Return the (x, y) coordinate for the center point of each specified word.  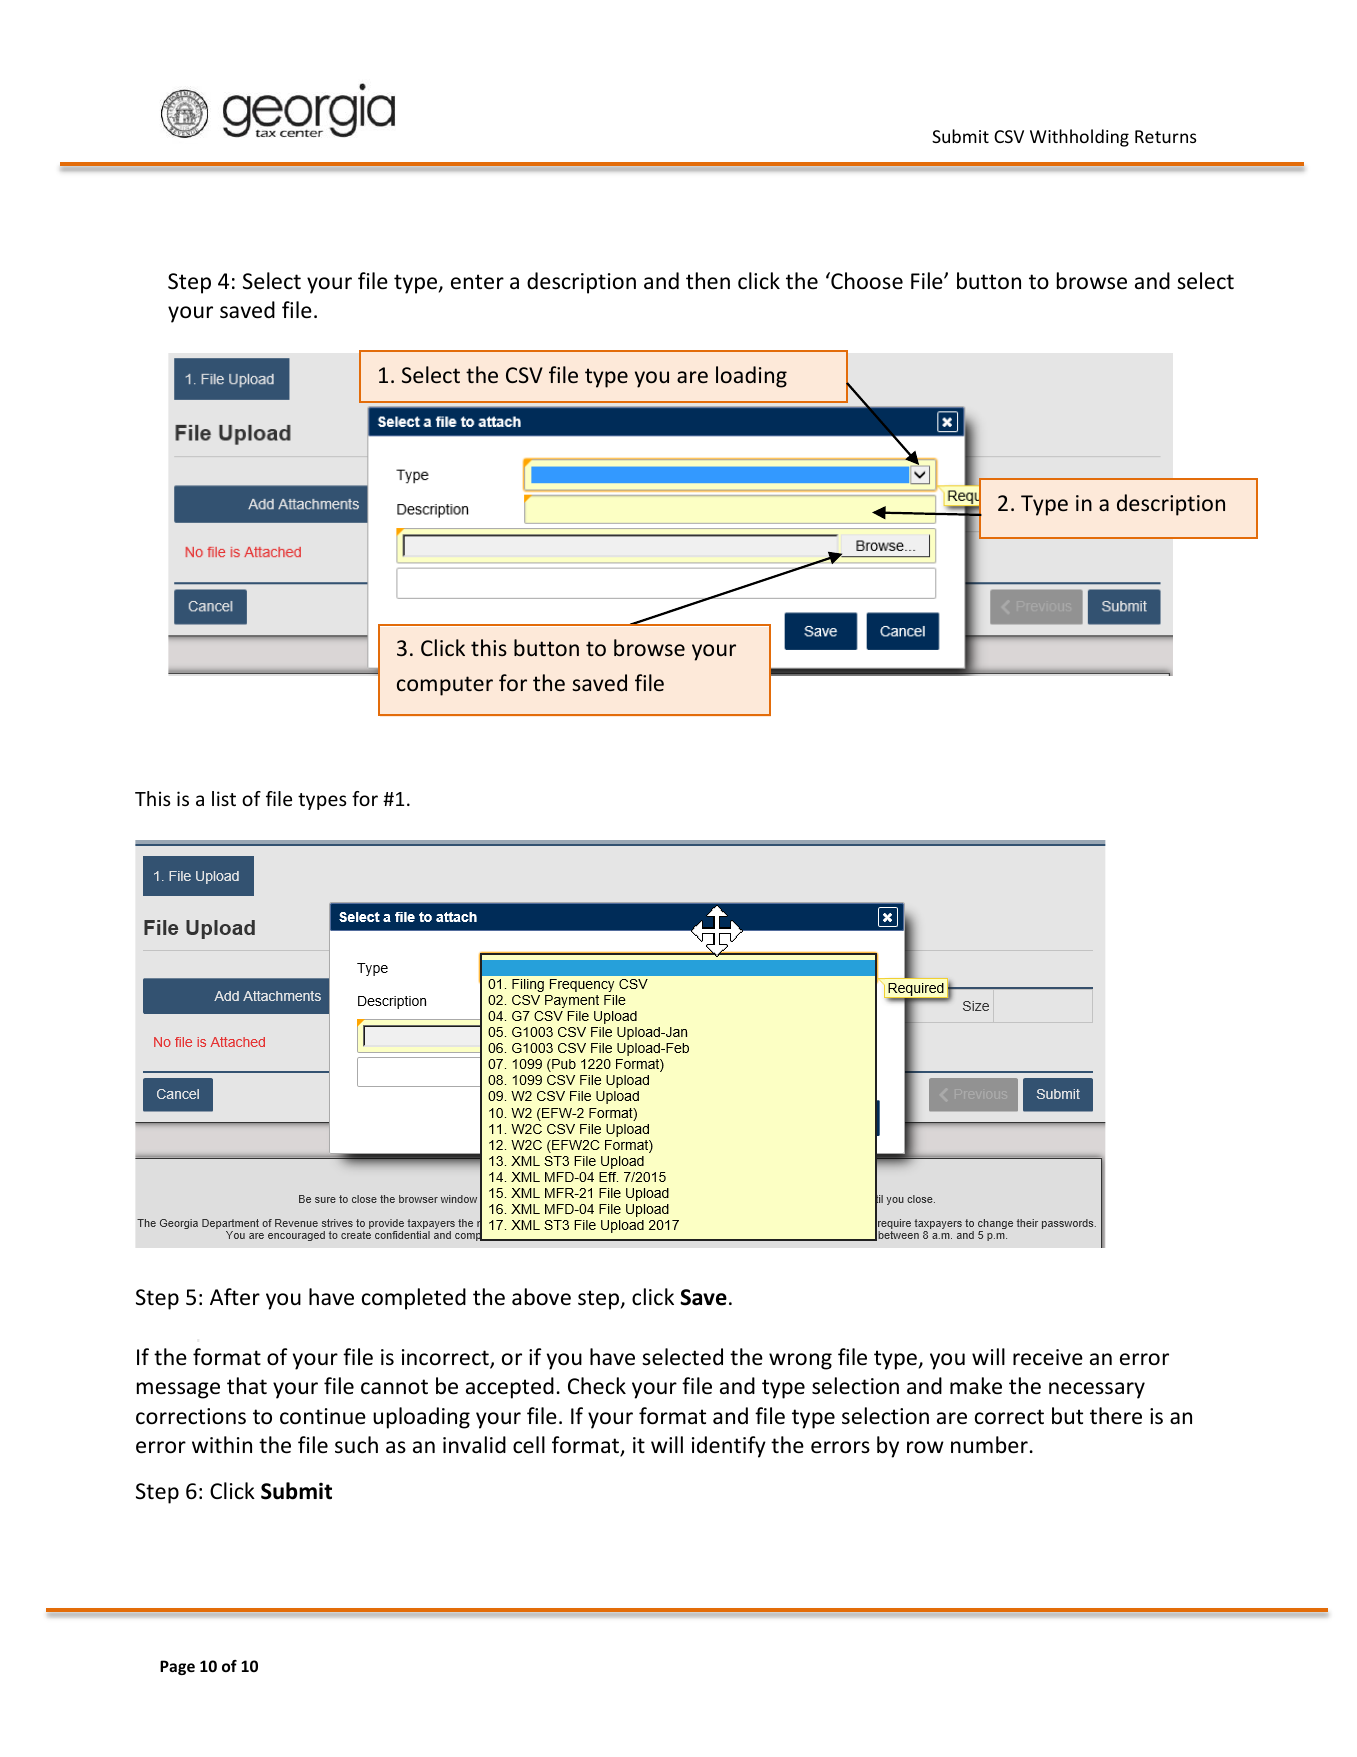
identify (729, 1447)
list (224, 798)
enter (477, 282)
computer (445, 686)
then (708, 280)
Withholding (1079, 138)
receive (1048, 1357)
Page (177, 1667)
